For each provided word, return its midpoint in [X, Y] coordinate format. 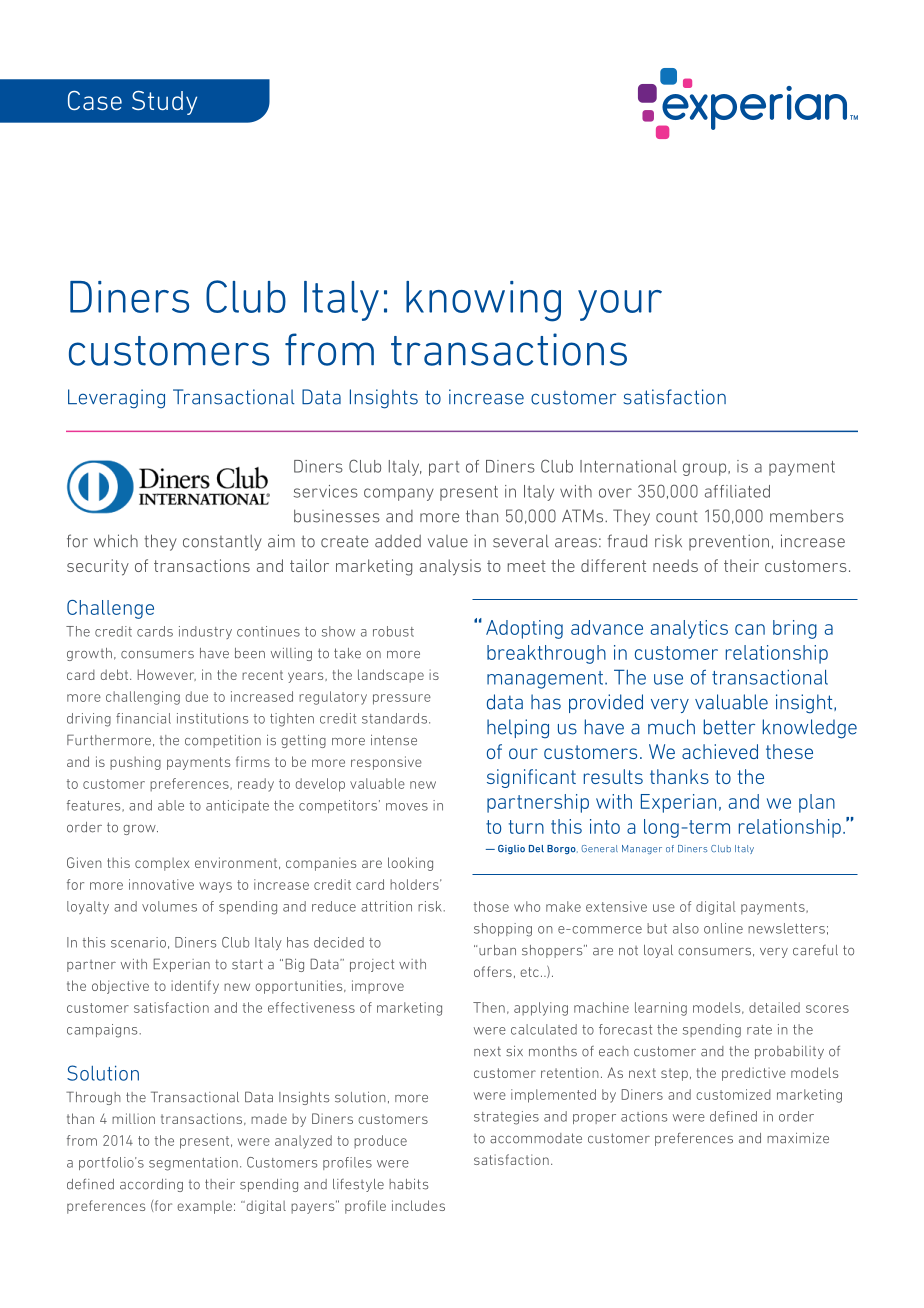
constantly [222, 543]
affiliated [737, 491]
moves [407, 807]
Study [164, 103]
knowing [483, 301]
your [620, 305]
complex [162, 864]
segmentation [193, 1164]
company [399, 494]
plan [817, 803]
